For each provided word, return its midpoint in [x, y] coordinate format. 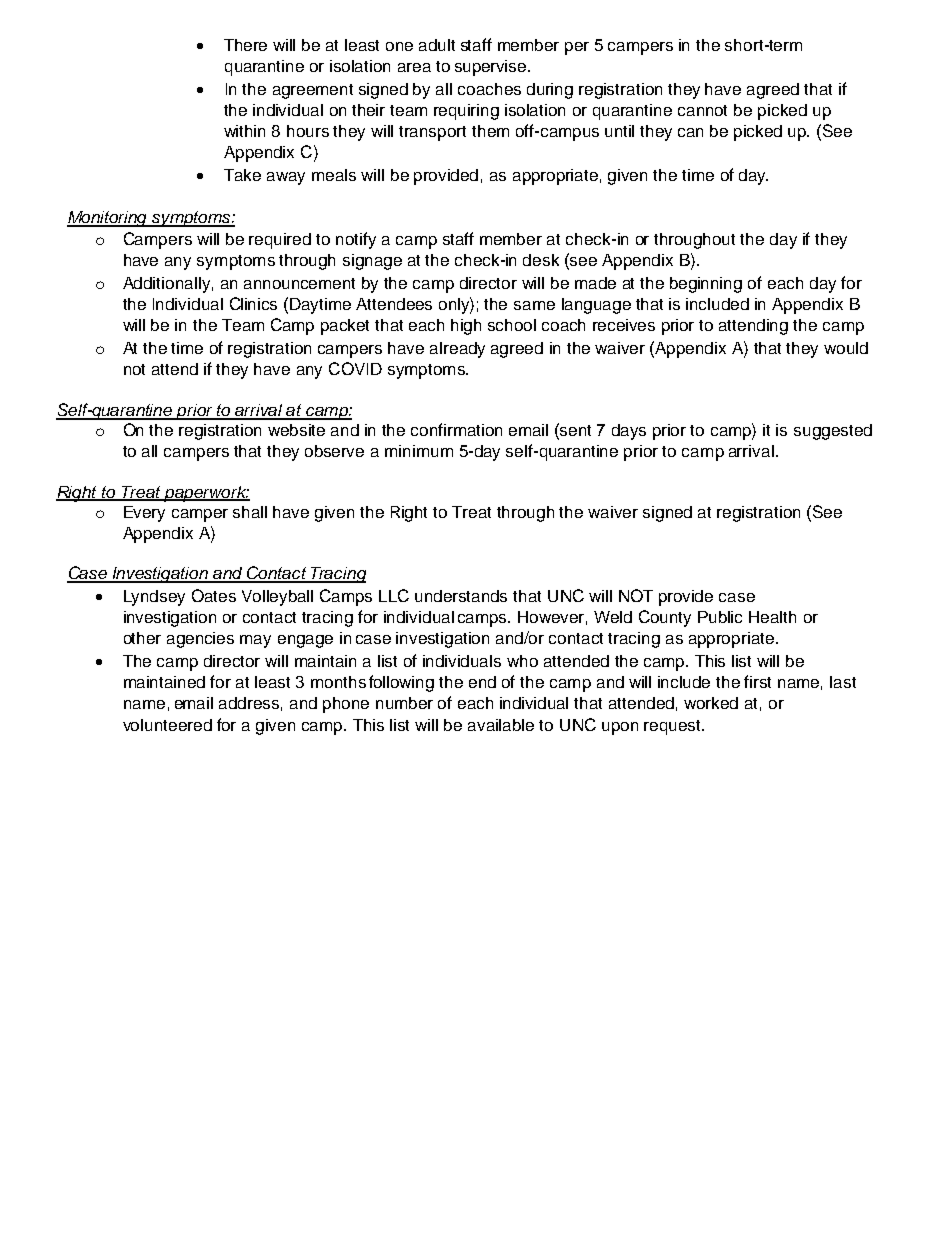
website [296, 430]
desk [541, 260]
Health [772, 617]
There [245, 45]
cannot [702, 110]
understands [461, 596]
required [280, 241]
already [457, 350]
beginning [706, 285]
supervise [492, 68]
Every [144, 514]
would [846, 348]
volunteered [167, 725]
